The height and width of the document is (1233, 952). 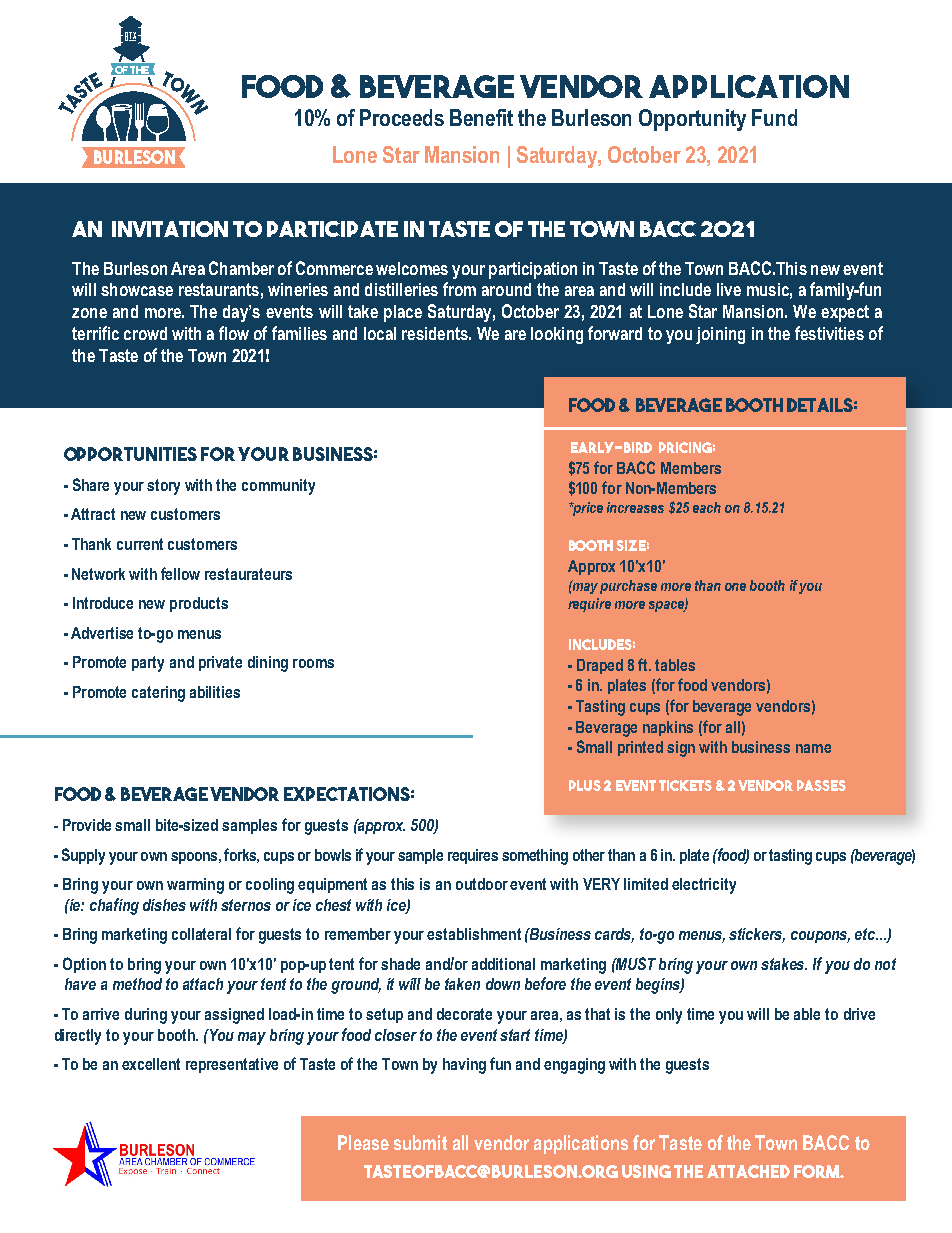 I want to click on excellent, so click(x=151, y=1064).
